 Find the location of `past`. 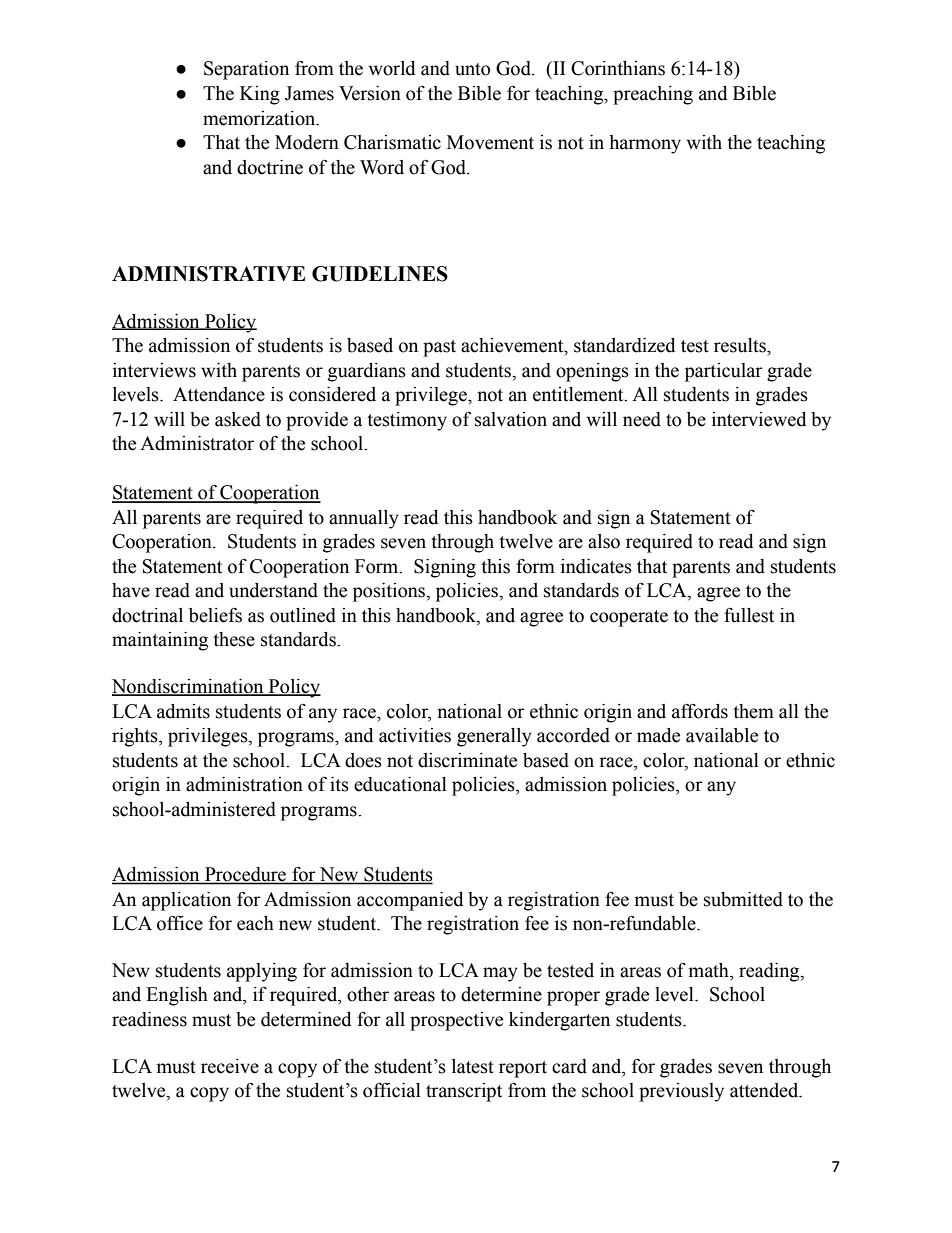

past is located at coordinates (439, 348).
